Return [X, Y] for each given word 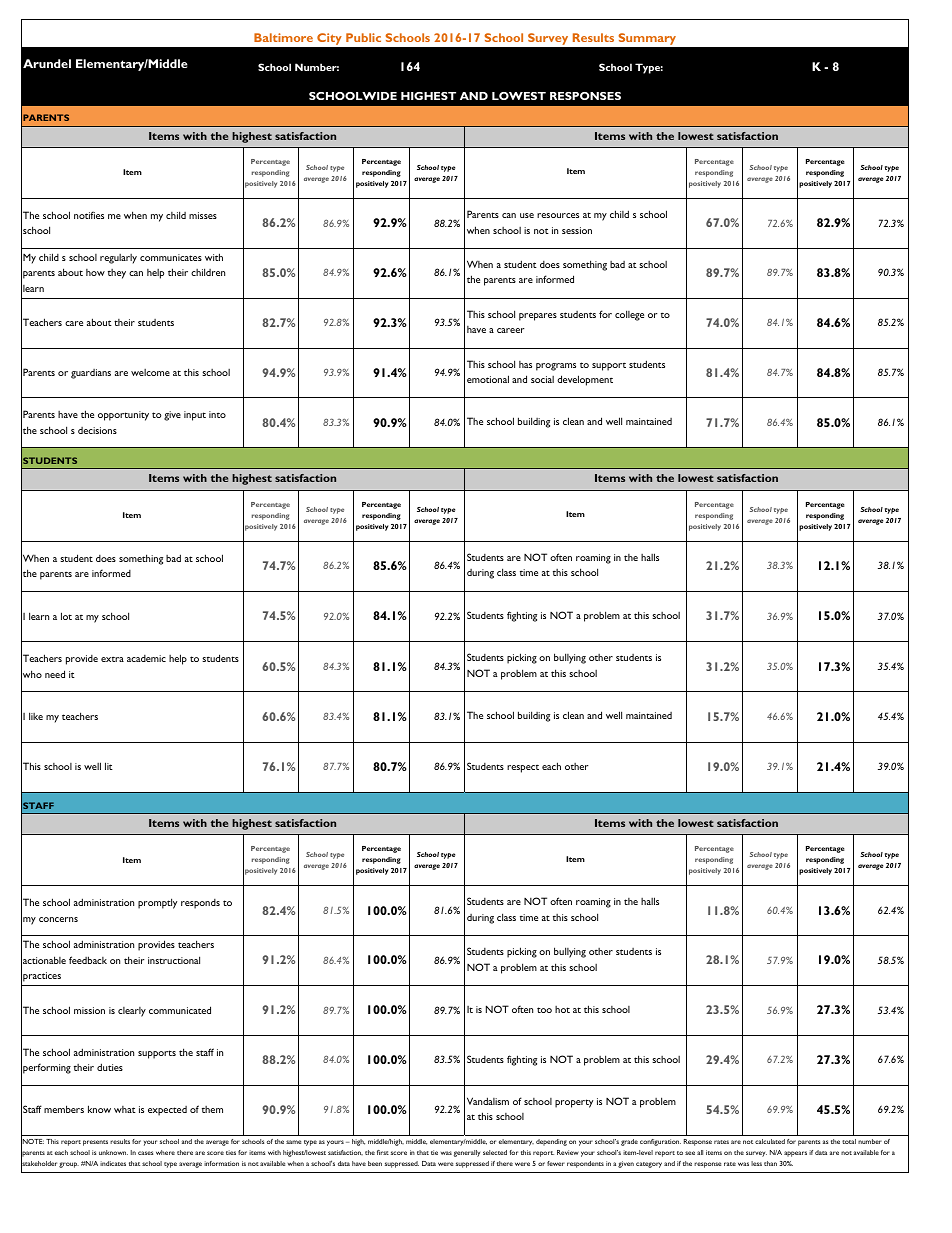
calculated [770, 1141]
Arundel [47, 63]
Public [363, 37]
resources [558, 215]
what [125, 1109]
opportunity [123, 416]
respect [523, 769]
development [585, 380]
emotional [488, 379]
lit [109, 766]
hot [562, 1009]
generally [467, 1153]
